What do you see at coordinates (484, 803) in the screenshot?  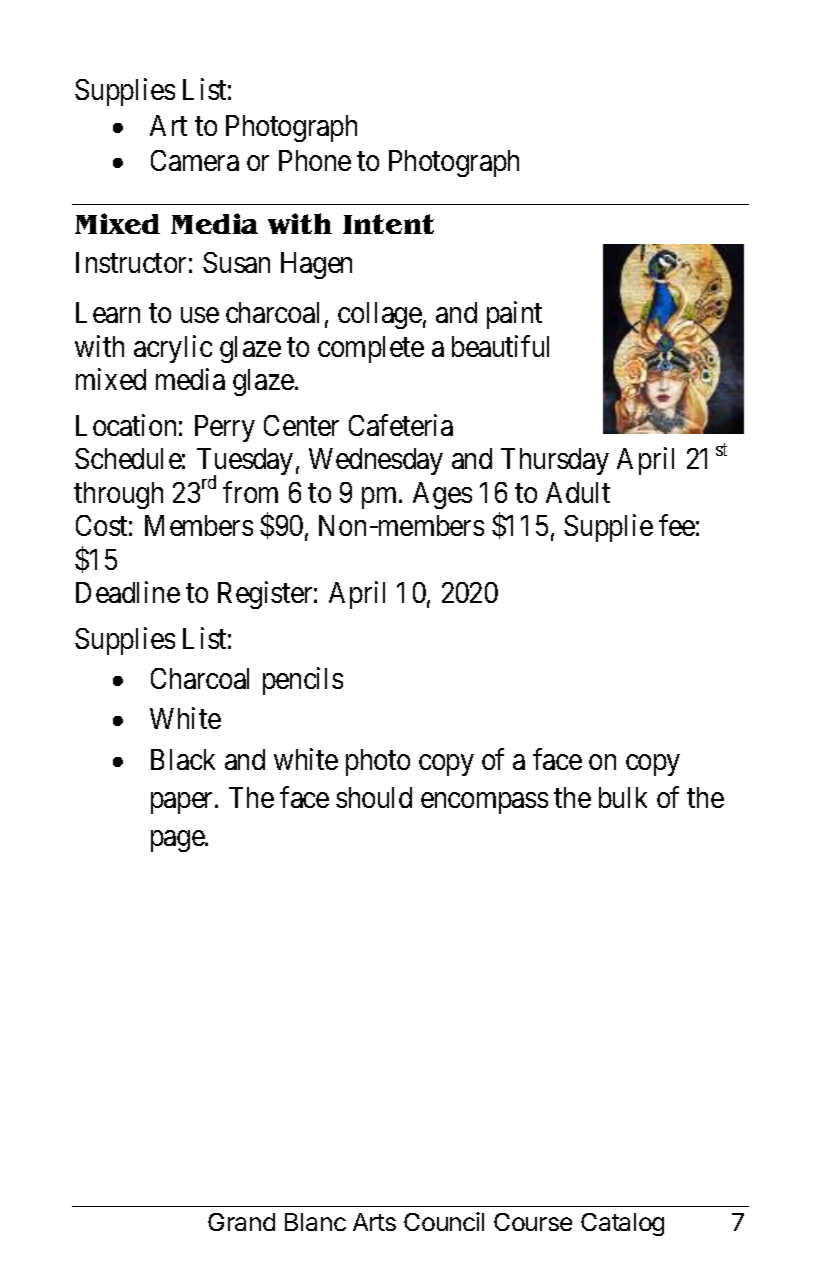 I see `encompass` at bounding box center [484, 803].
